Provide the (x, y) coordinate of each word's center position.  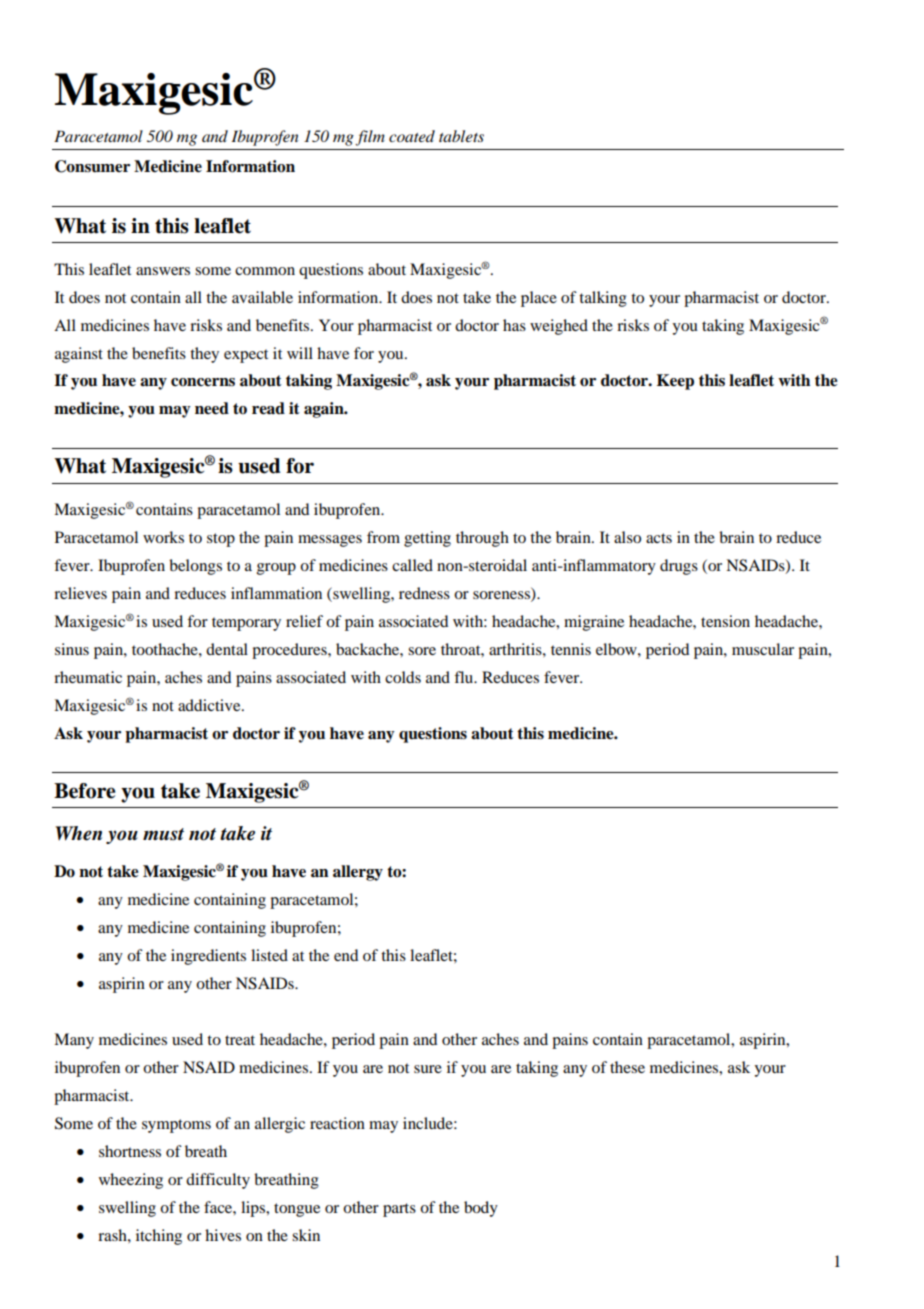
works (163, 537)
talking (603, 299)
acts (659, 538)
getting (427, 539)
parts (399, 1210)
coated (412, 136)
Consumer (92, 166)
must (163, 834)
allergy (358, 873)
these (627, 1067)
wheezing (131, 1181)
